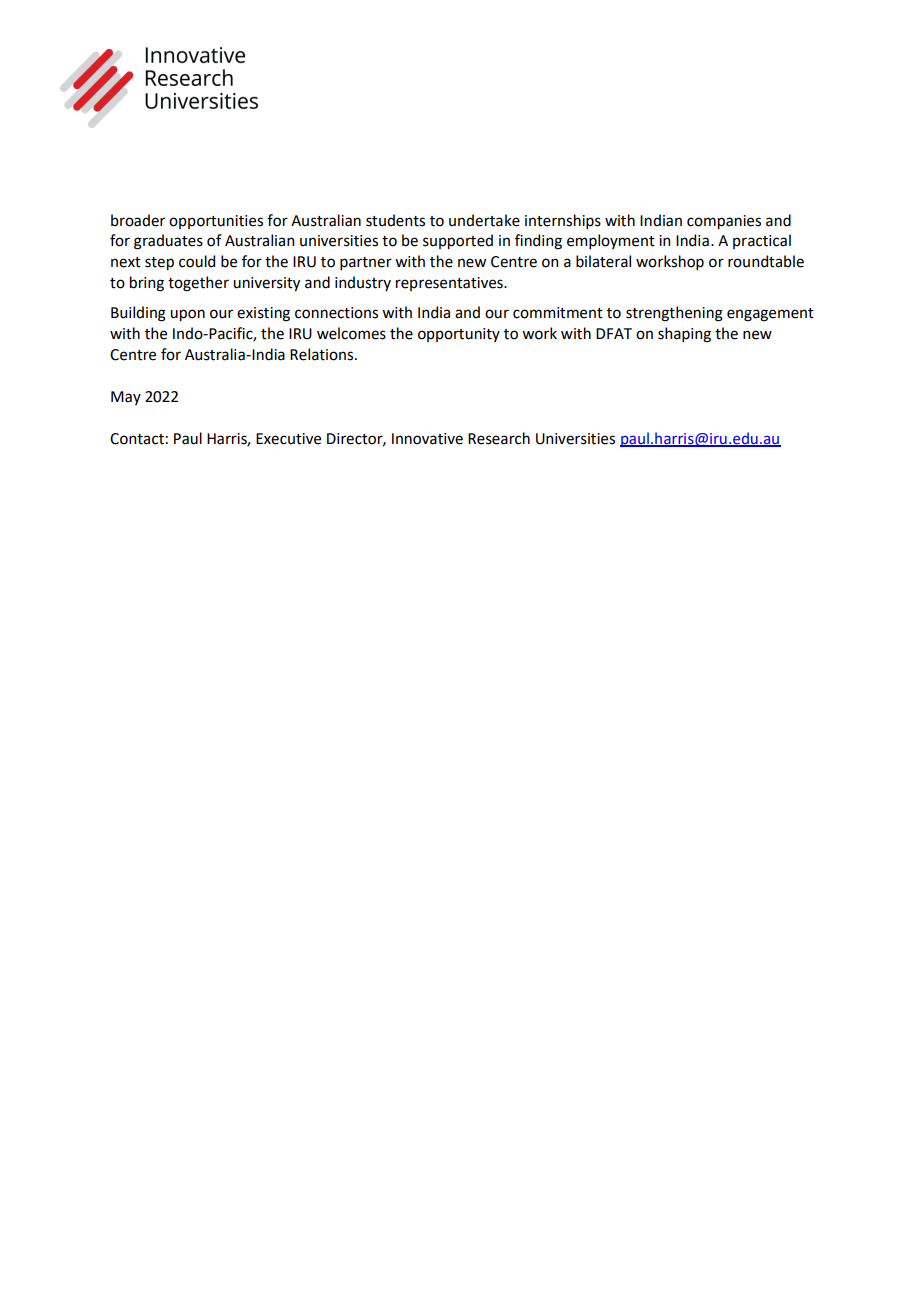 This screenshot has height=1308, width=924. I want to click on Relations, so click(323, 354).
